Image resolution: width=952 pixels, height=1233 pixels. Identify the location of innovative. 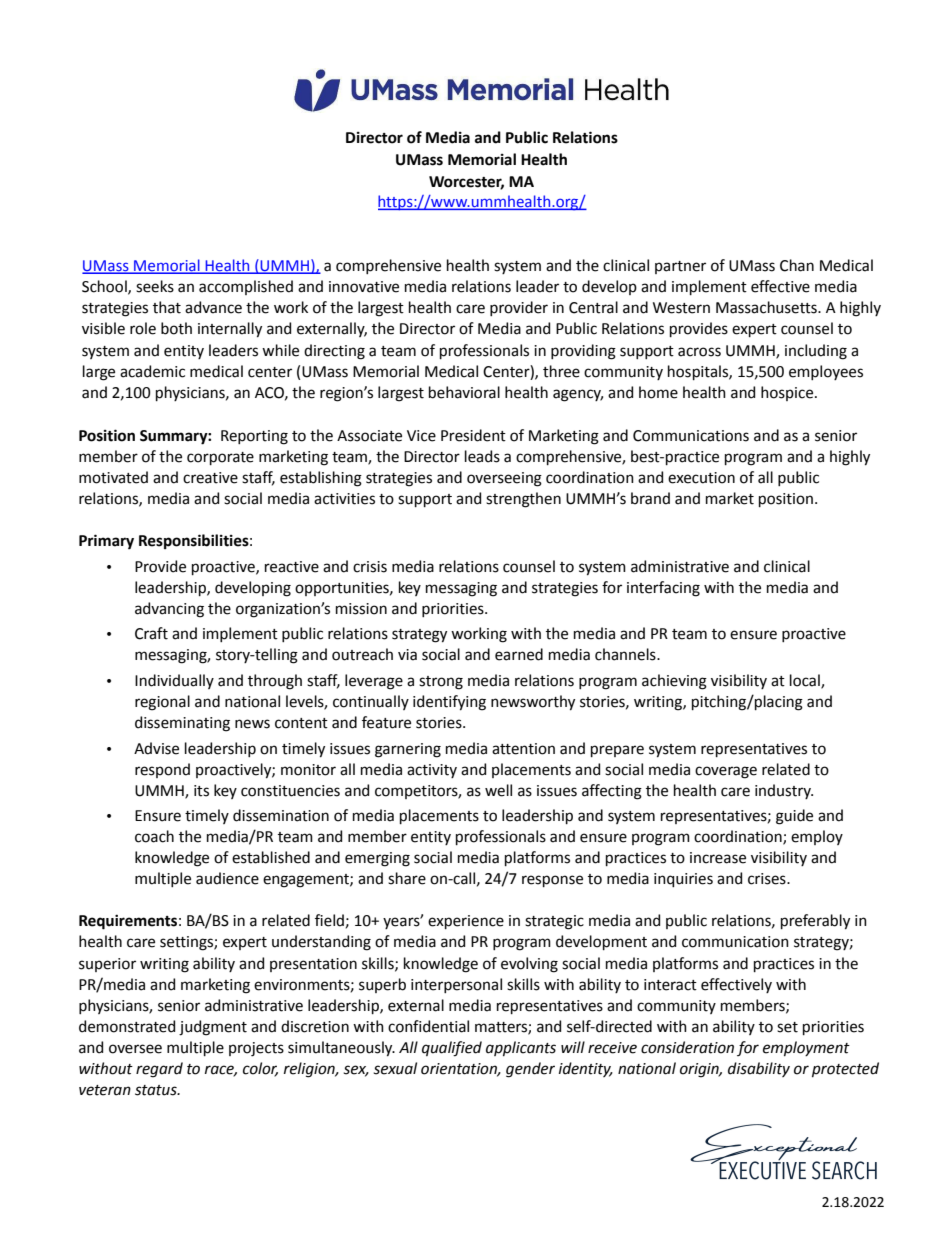
(364, 287).
